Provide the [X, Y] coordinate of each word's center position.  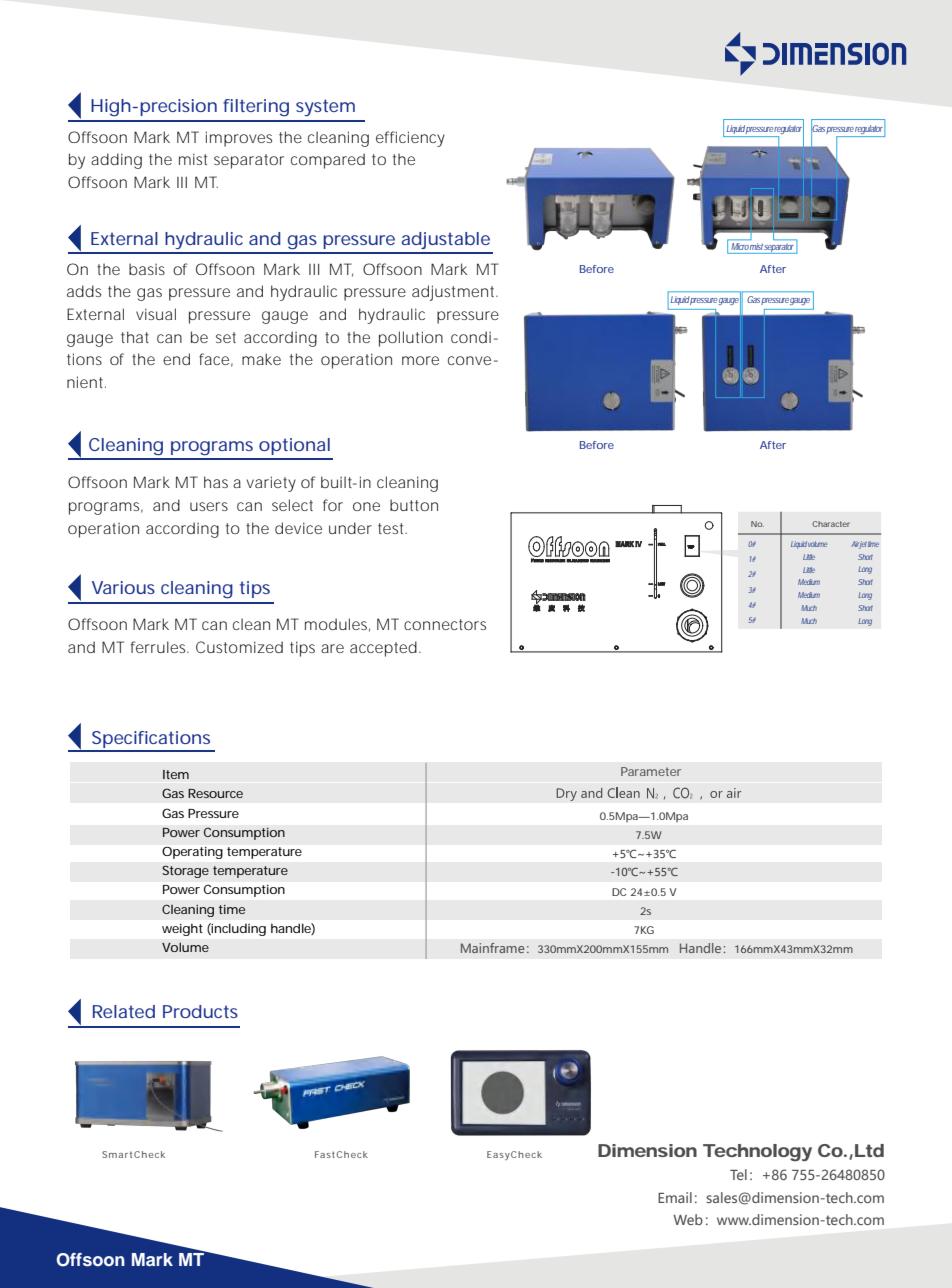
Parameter [651, 771]
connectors [445, 624]
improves [239, 139]
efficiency [410, 139]
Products [200, 1011]
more [420, 360]
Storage [185, 871]
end [176, 359]
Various [123, 587]
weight [182, 930]
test [392, 528]
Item [176, 774]
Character [831, 524]
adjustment [455, 293]
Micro [740, 246]
